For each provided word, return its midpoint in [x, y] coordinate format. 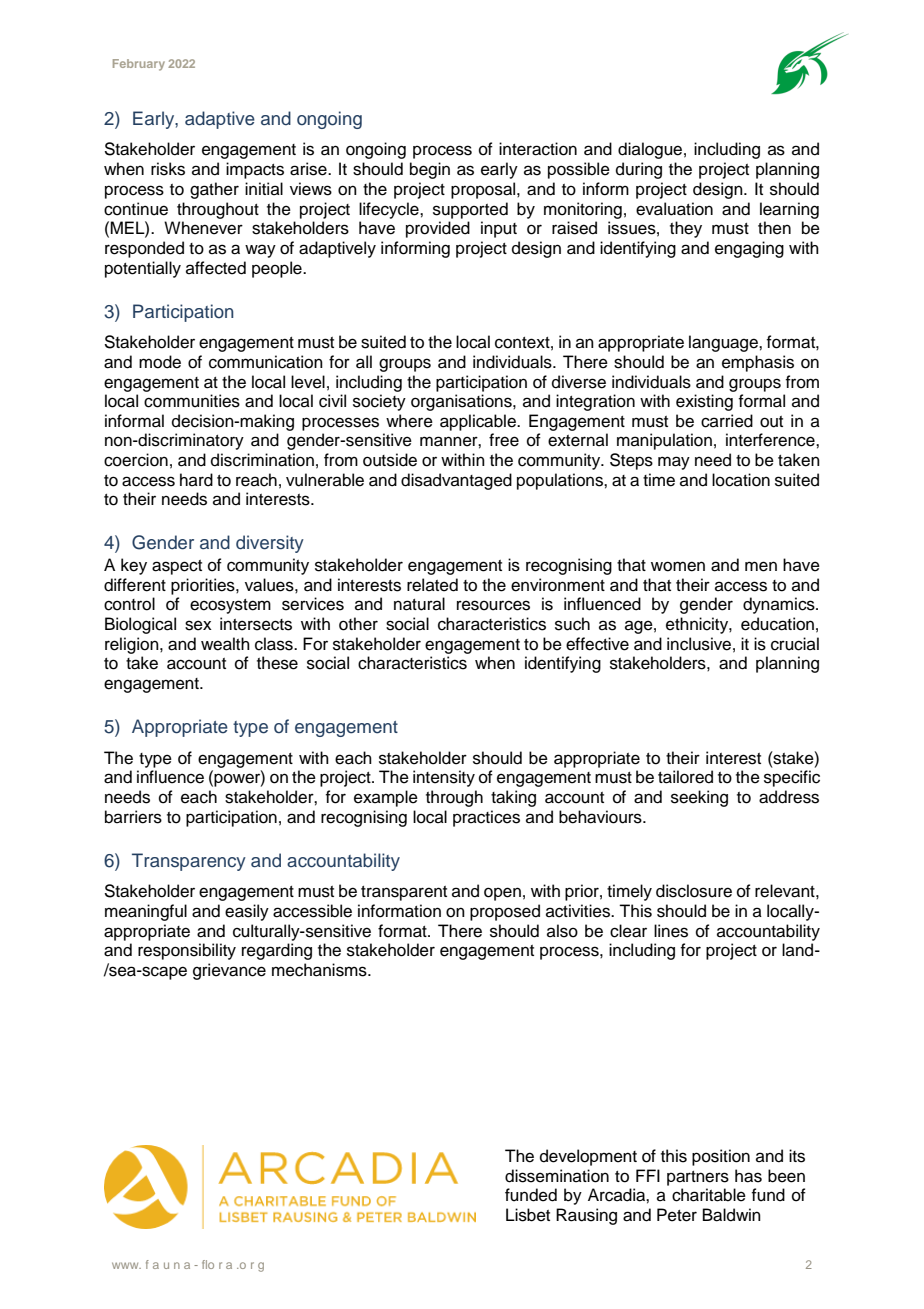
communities [192, 401]
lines [671, 931]
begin [430, 170]
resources [493, 605]
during [639, 170]
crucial [795, 644]
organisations [462, 402]
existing [704, 402]
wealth [225, 644]
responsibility [187, 951]
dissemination [557, 1176]
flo [208, 1264]
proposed [505, 912]
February [139, 65]
